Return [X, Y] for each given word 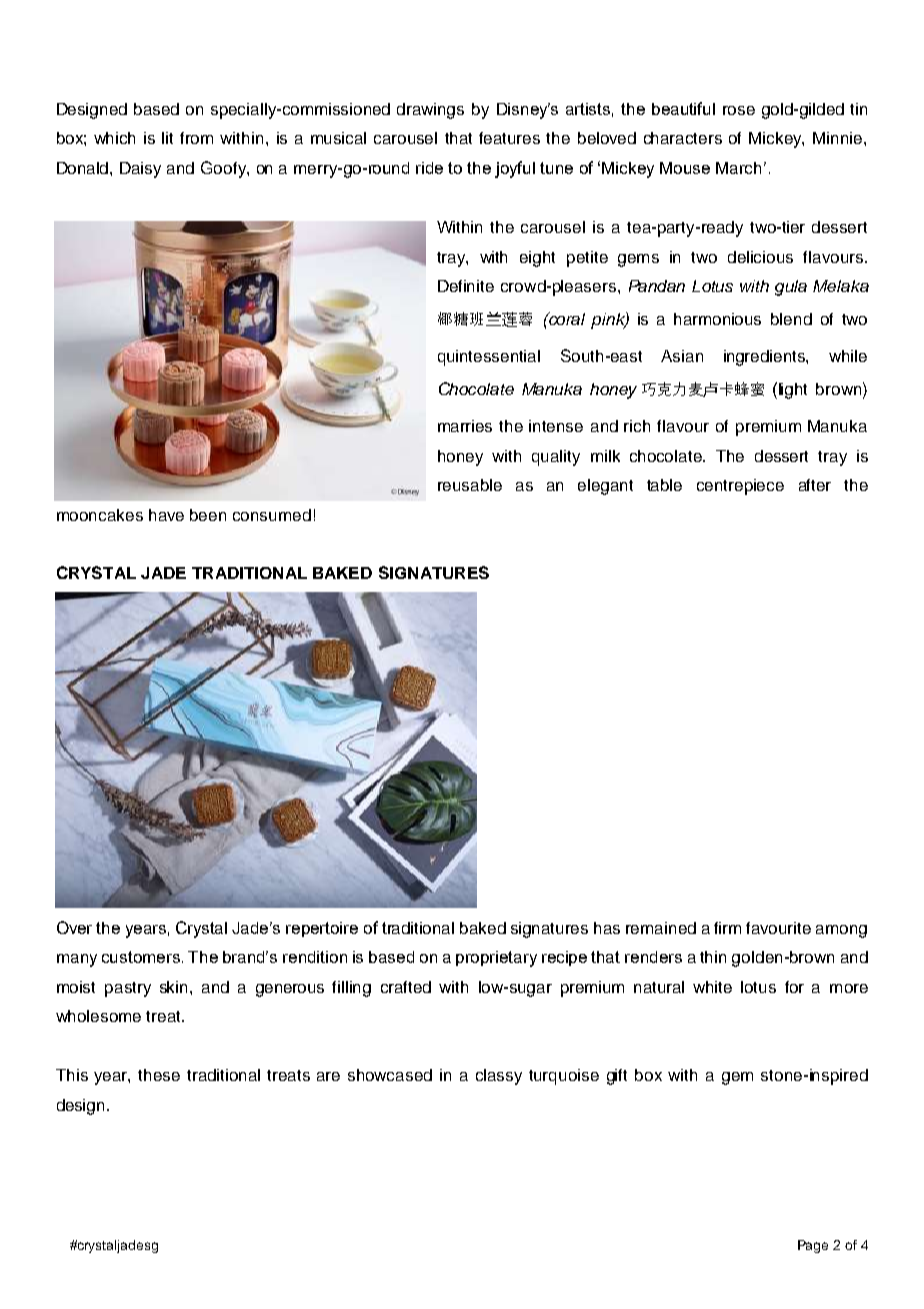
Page [813, 1246]
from [196, 138]
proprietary [496, 959]
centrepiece [740, 487]
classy [499, 1077]
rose [739, 110]
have [166, 515]
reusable [470, 485]
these [159, 1075]
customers [141, 957]
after [815, 485]
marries [465, 426]
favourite [778, 928]
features [509, 138]
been [208, 515]
